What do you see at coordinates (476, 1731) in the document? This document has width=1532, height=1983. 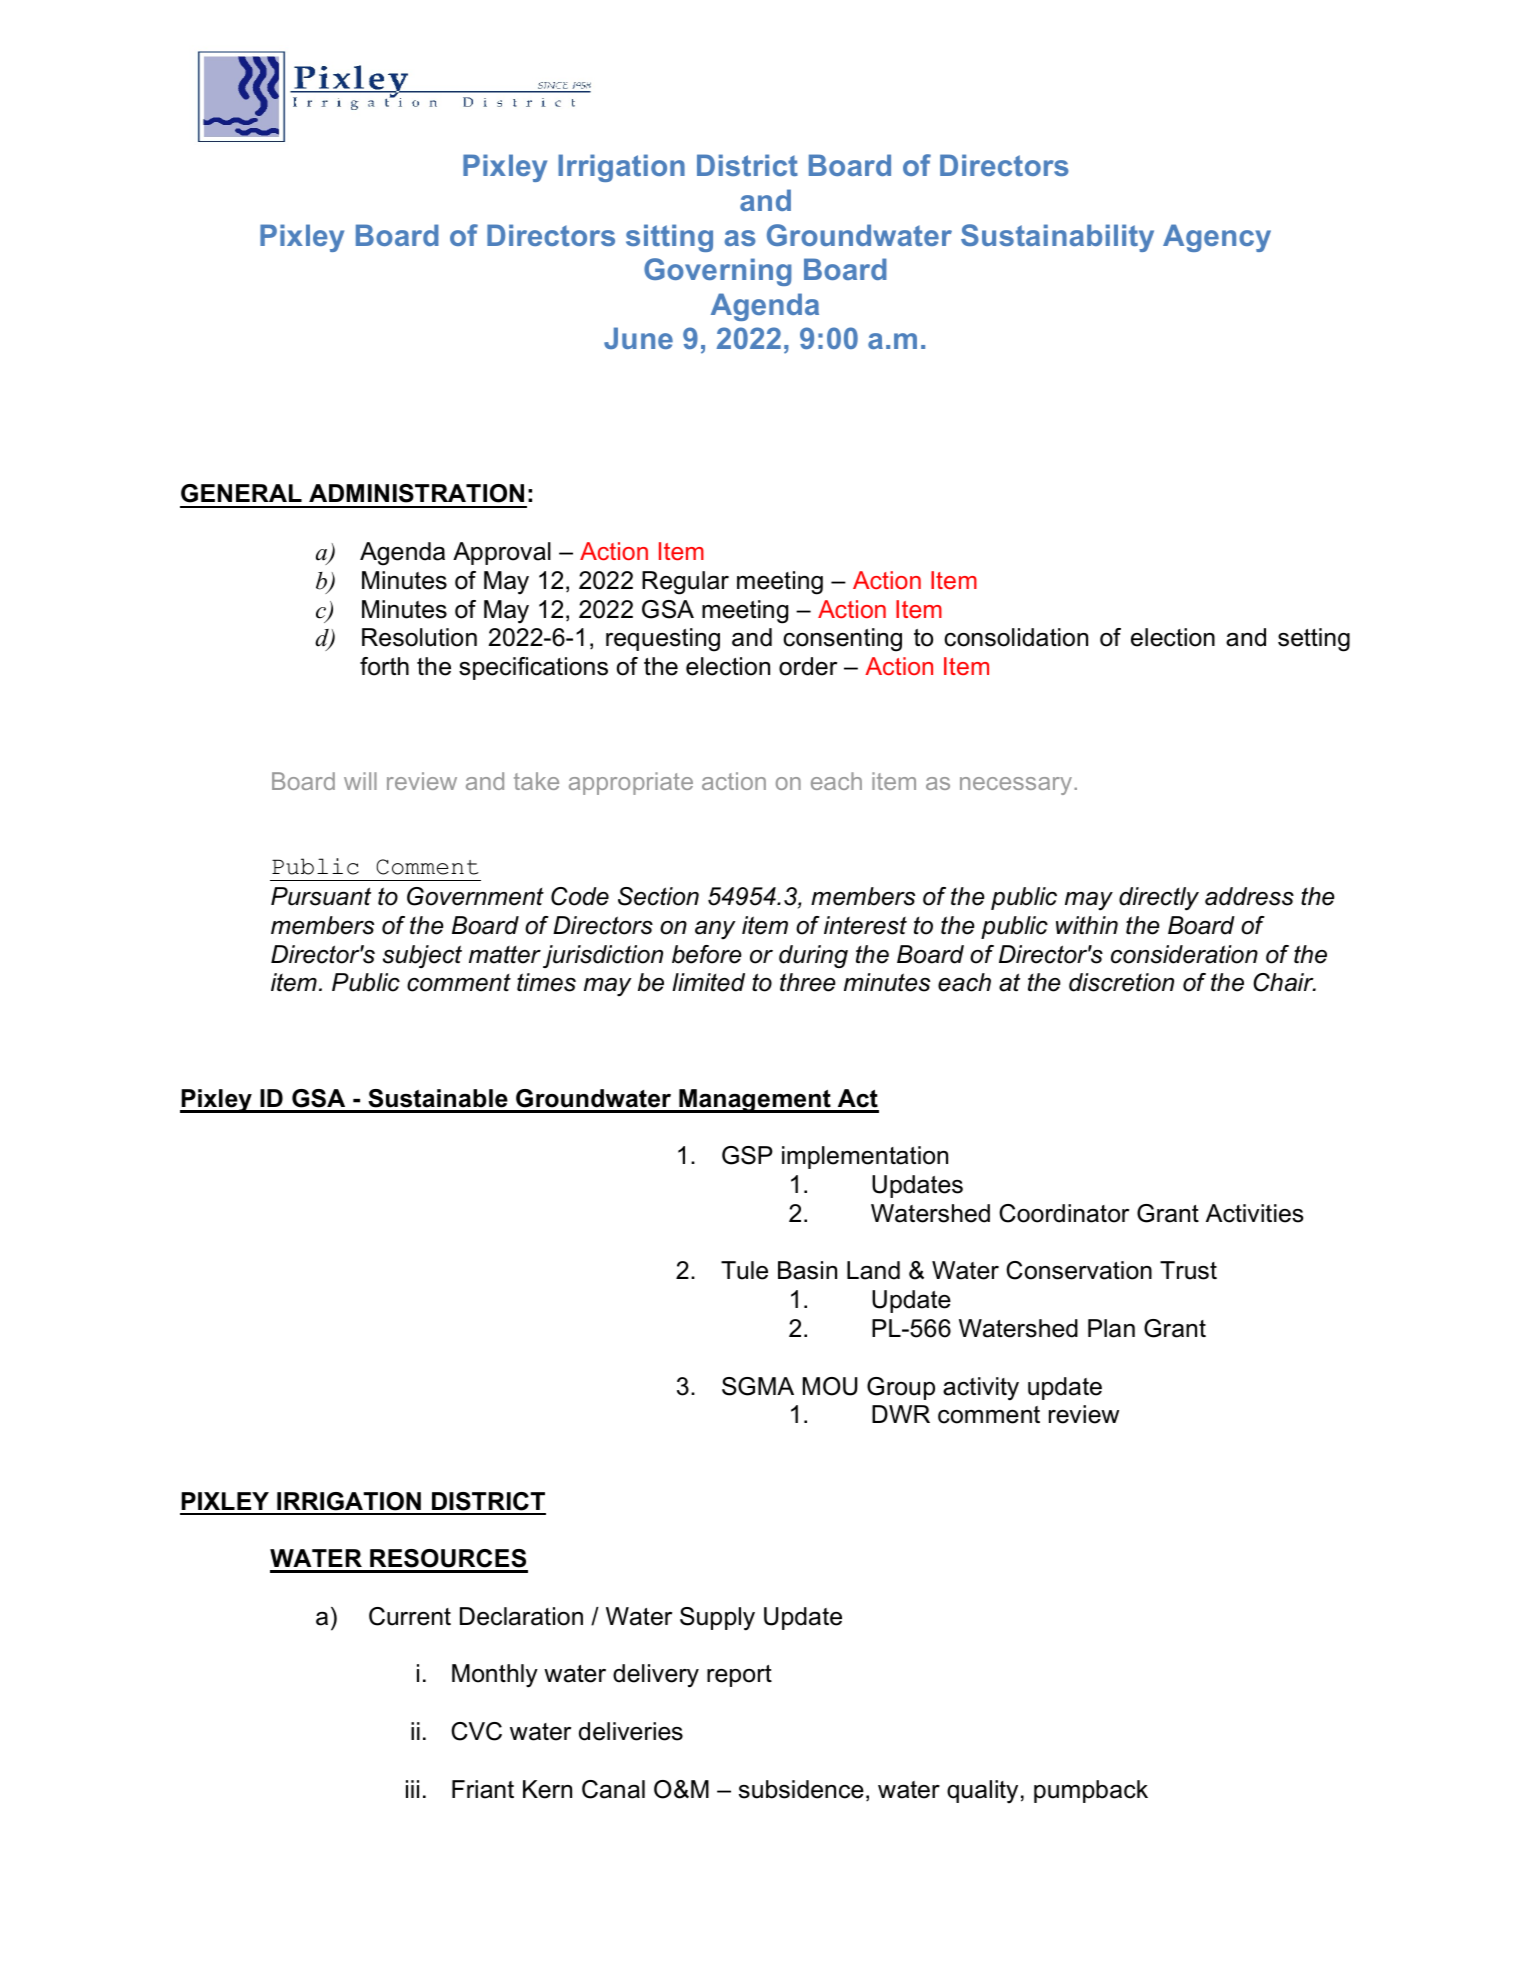 I see `CVC` at bounding box center [476, 1731].
